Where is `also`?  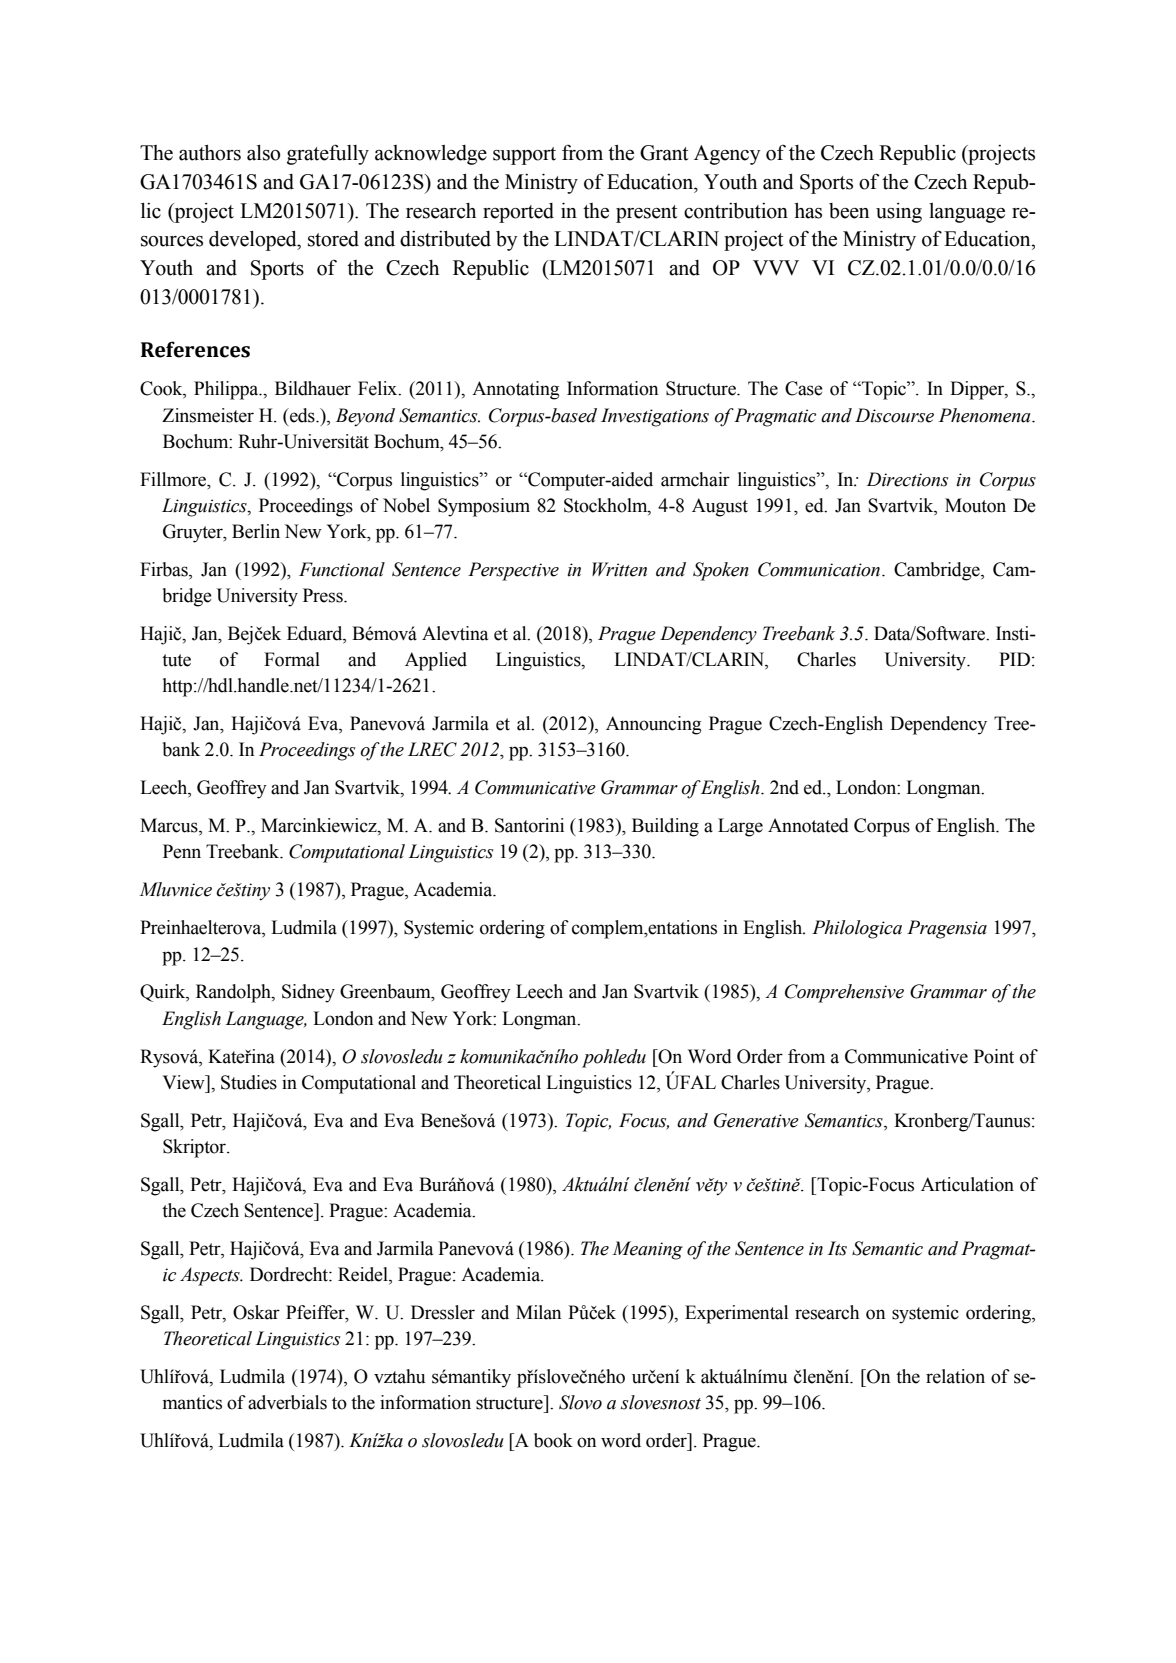
also is located at coordinates (263, 153).
